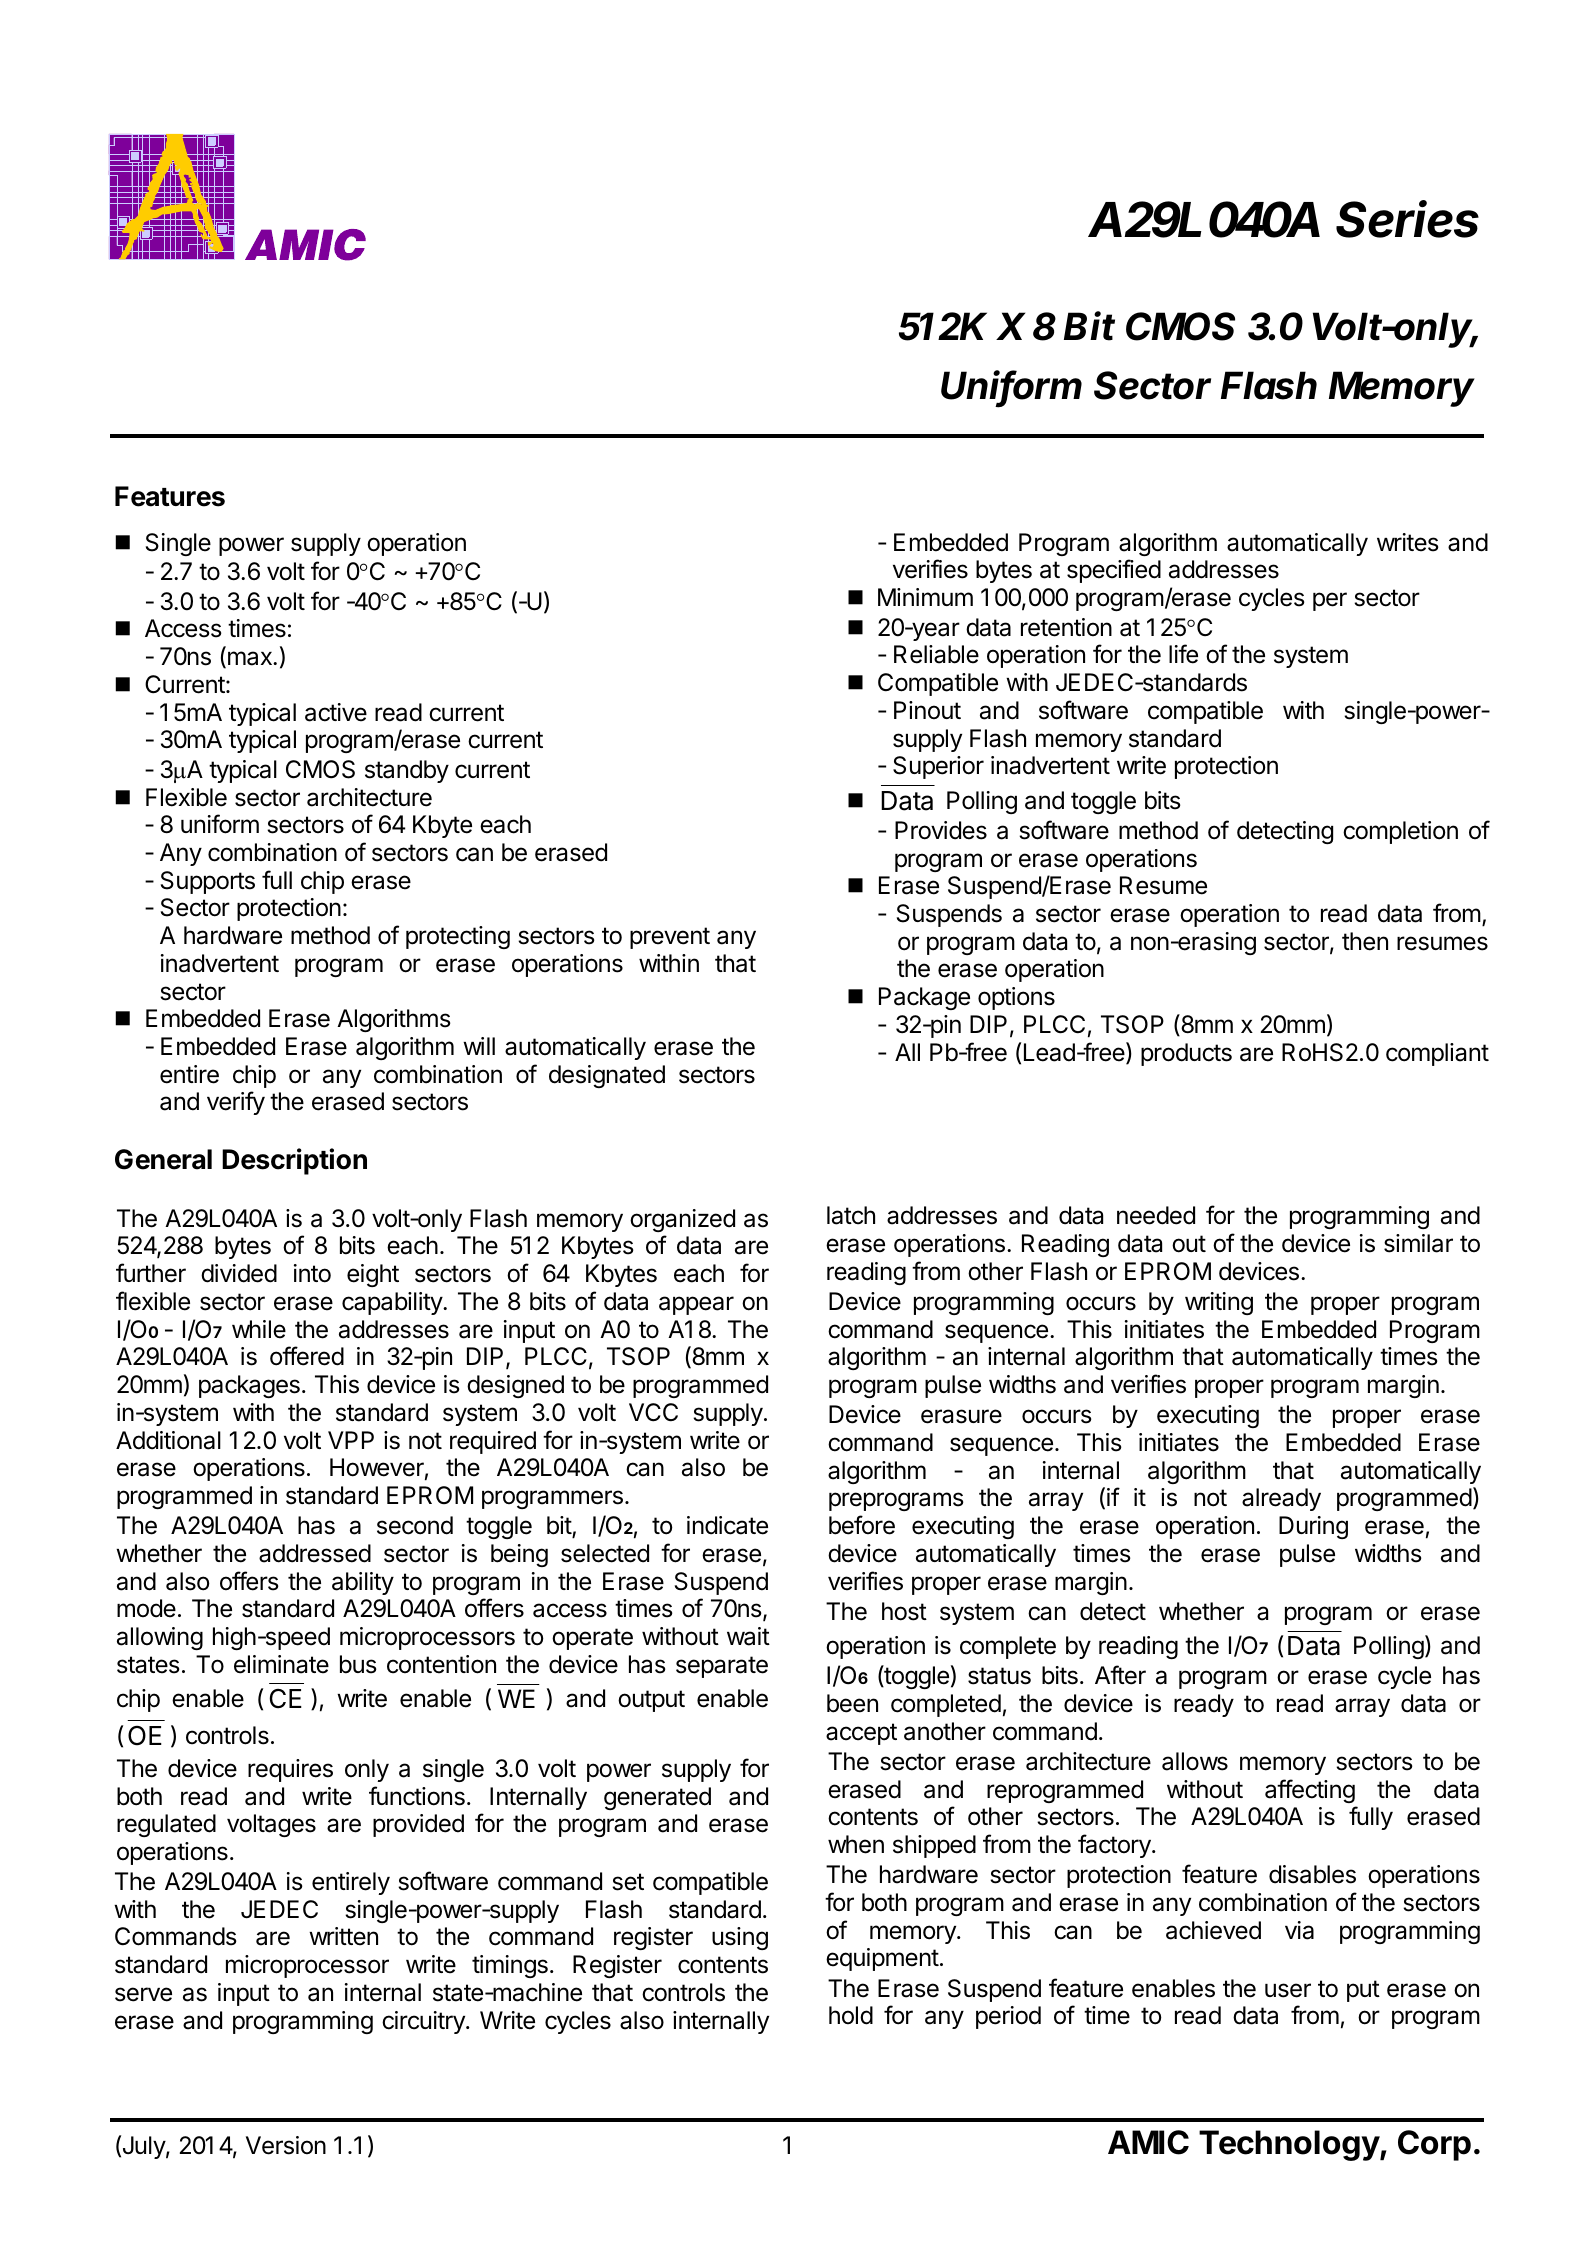 The width and height of the screenshot is (1594, 2255). Describe the element at coordinates (861, 1734) in the screenshot. I see `accept` at that location.
